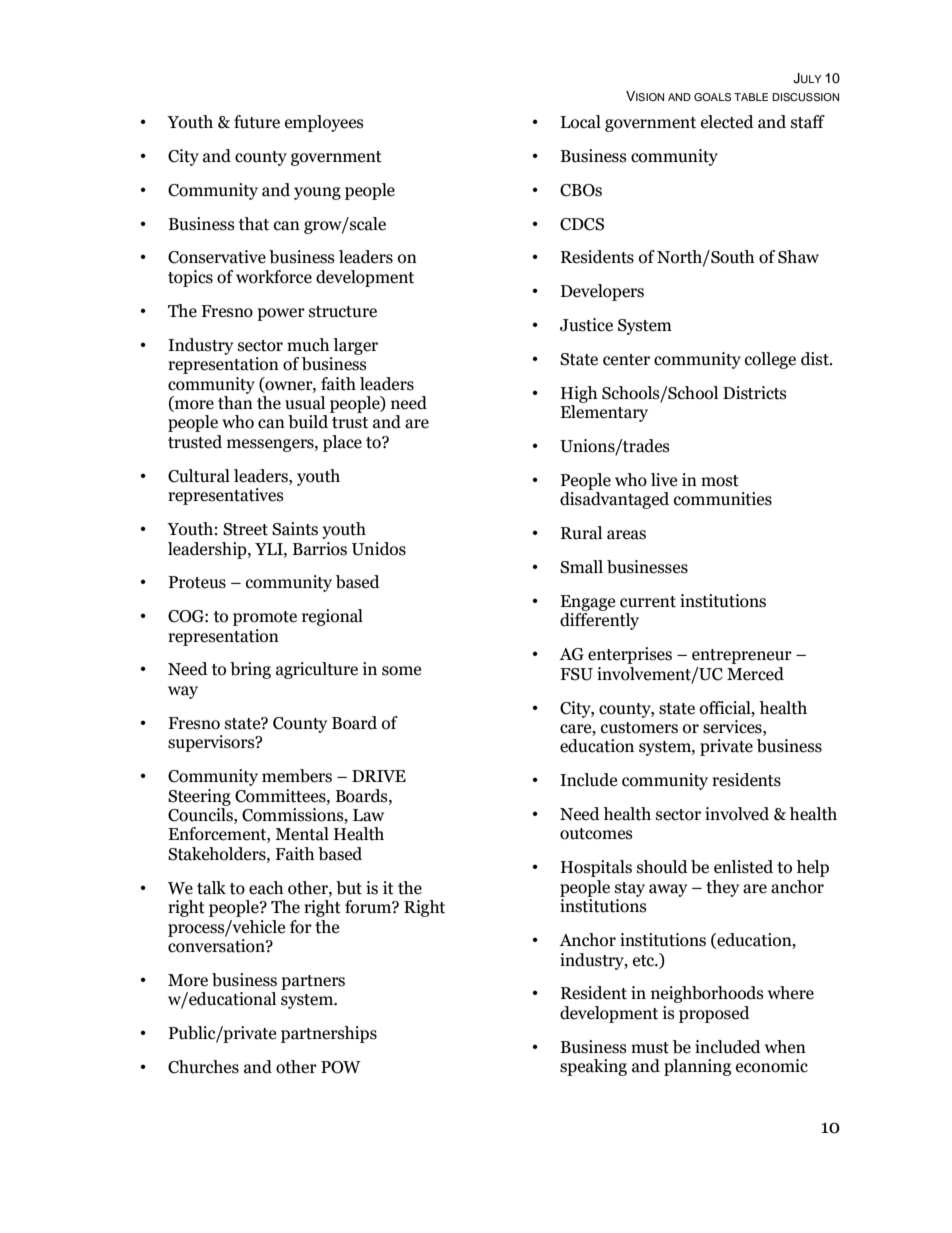 This page has height=1233, width=952. What do you see at coordinates (723, 499) in the page?
I see `communities` at bounding box center [723, 499].
